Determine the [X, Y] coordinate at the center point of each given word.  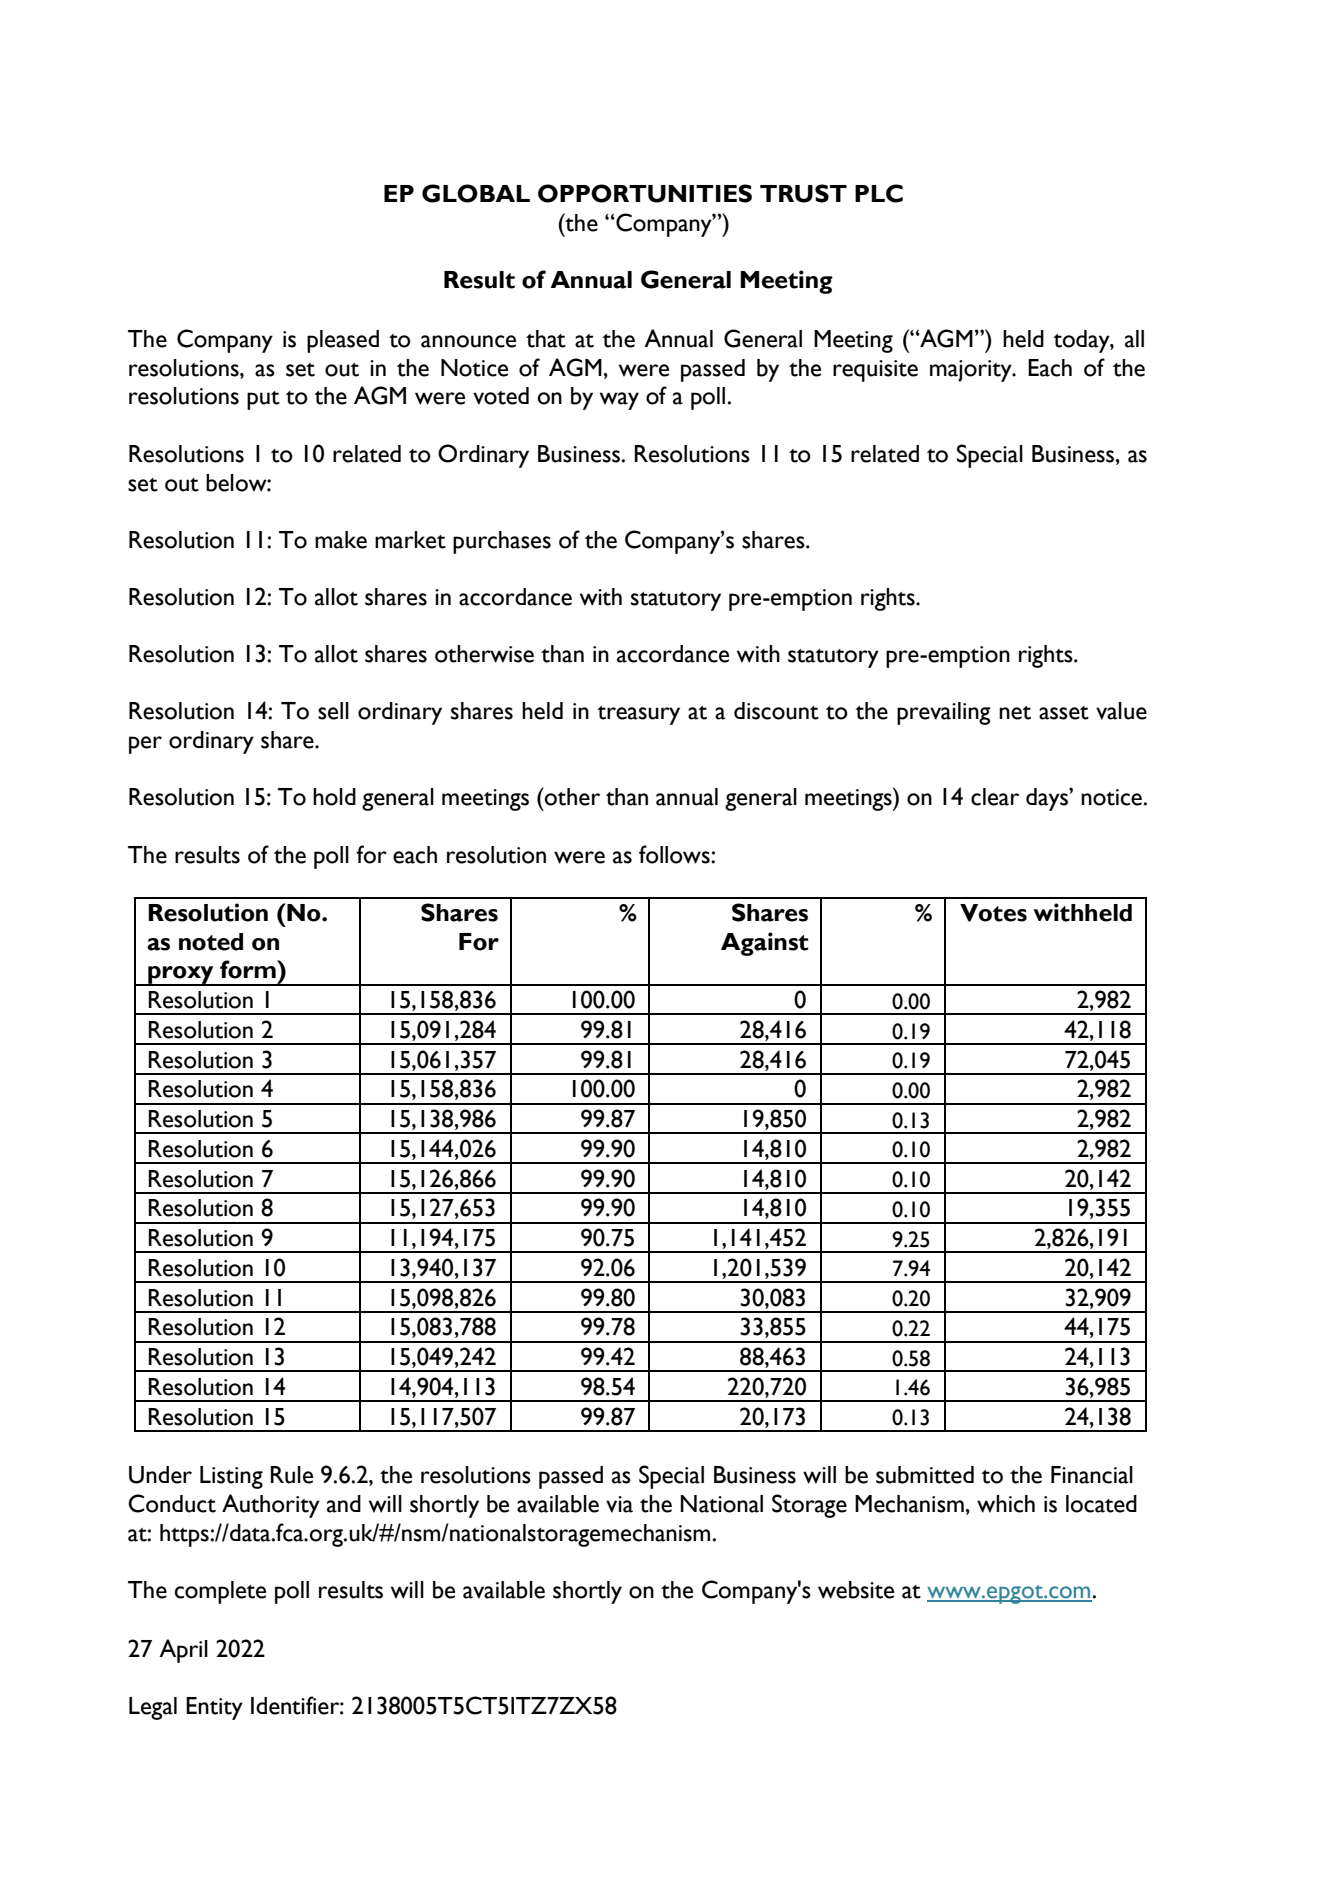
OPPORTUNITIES [645, 193]
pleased [343, 341]
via [619, 1504]
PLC [879, 193]
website [856, 1590]
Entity [214, 1708]
